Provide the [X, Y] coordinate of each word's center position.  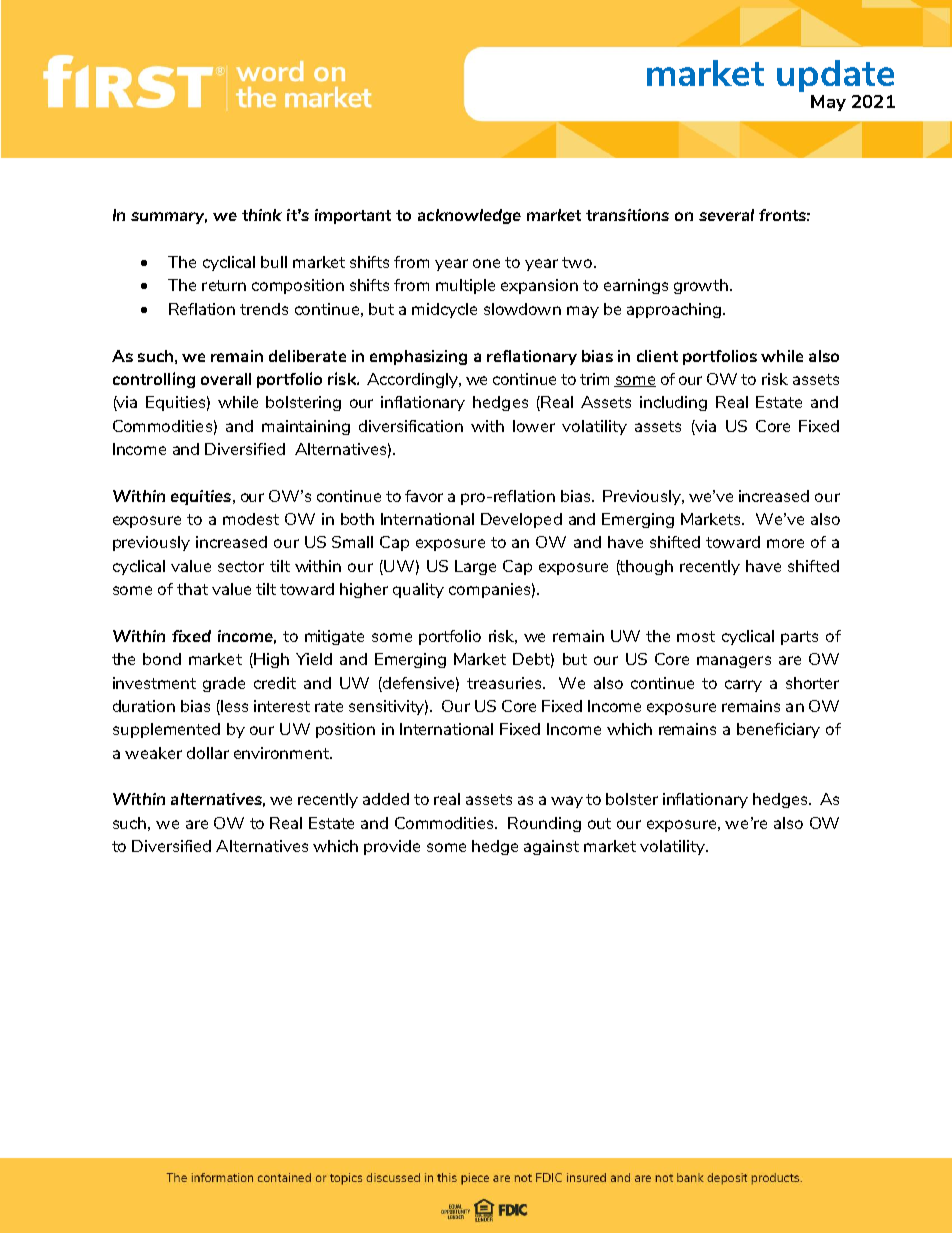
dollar [208, 753]
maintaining [306, 427]
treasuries [505, 683]
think [262, 215]
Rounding [544, 824]
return [224, 285]
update [835, 76]
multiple [465, 286]
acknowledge [469, 216]
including [673, 403]
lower [534, 426]
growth [701, 286]
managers [734, 662]
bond [162, 659]
